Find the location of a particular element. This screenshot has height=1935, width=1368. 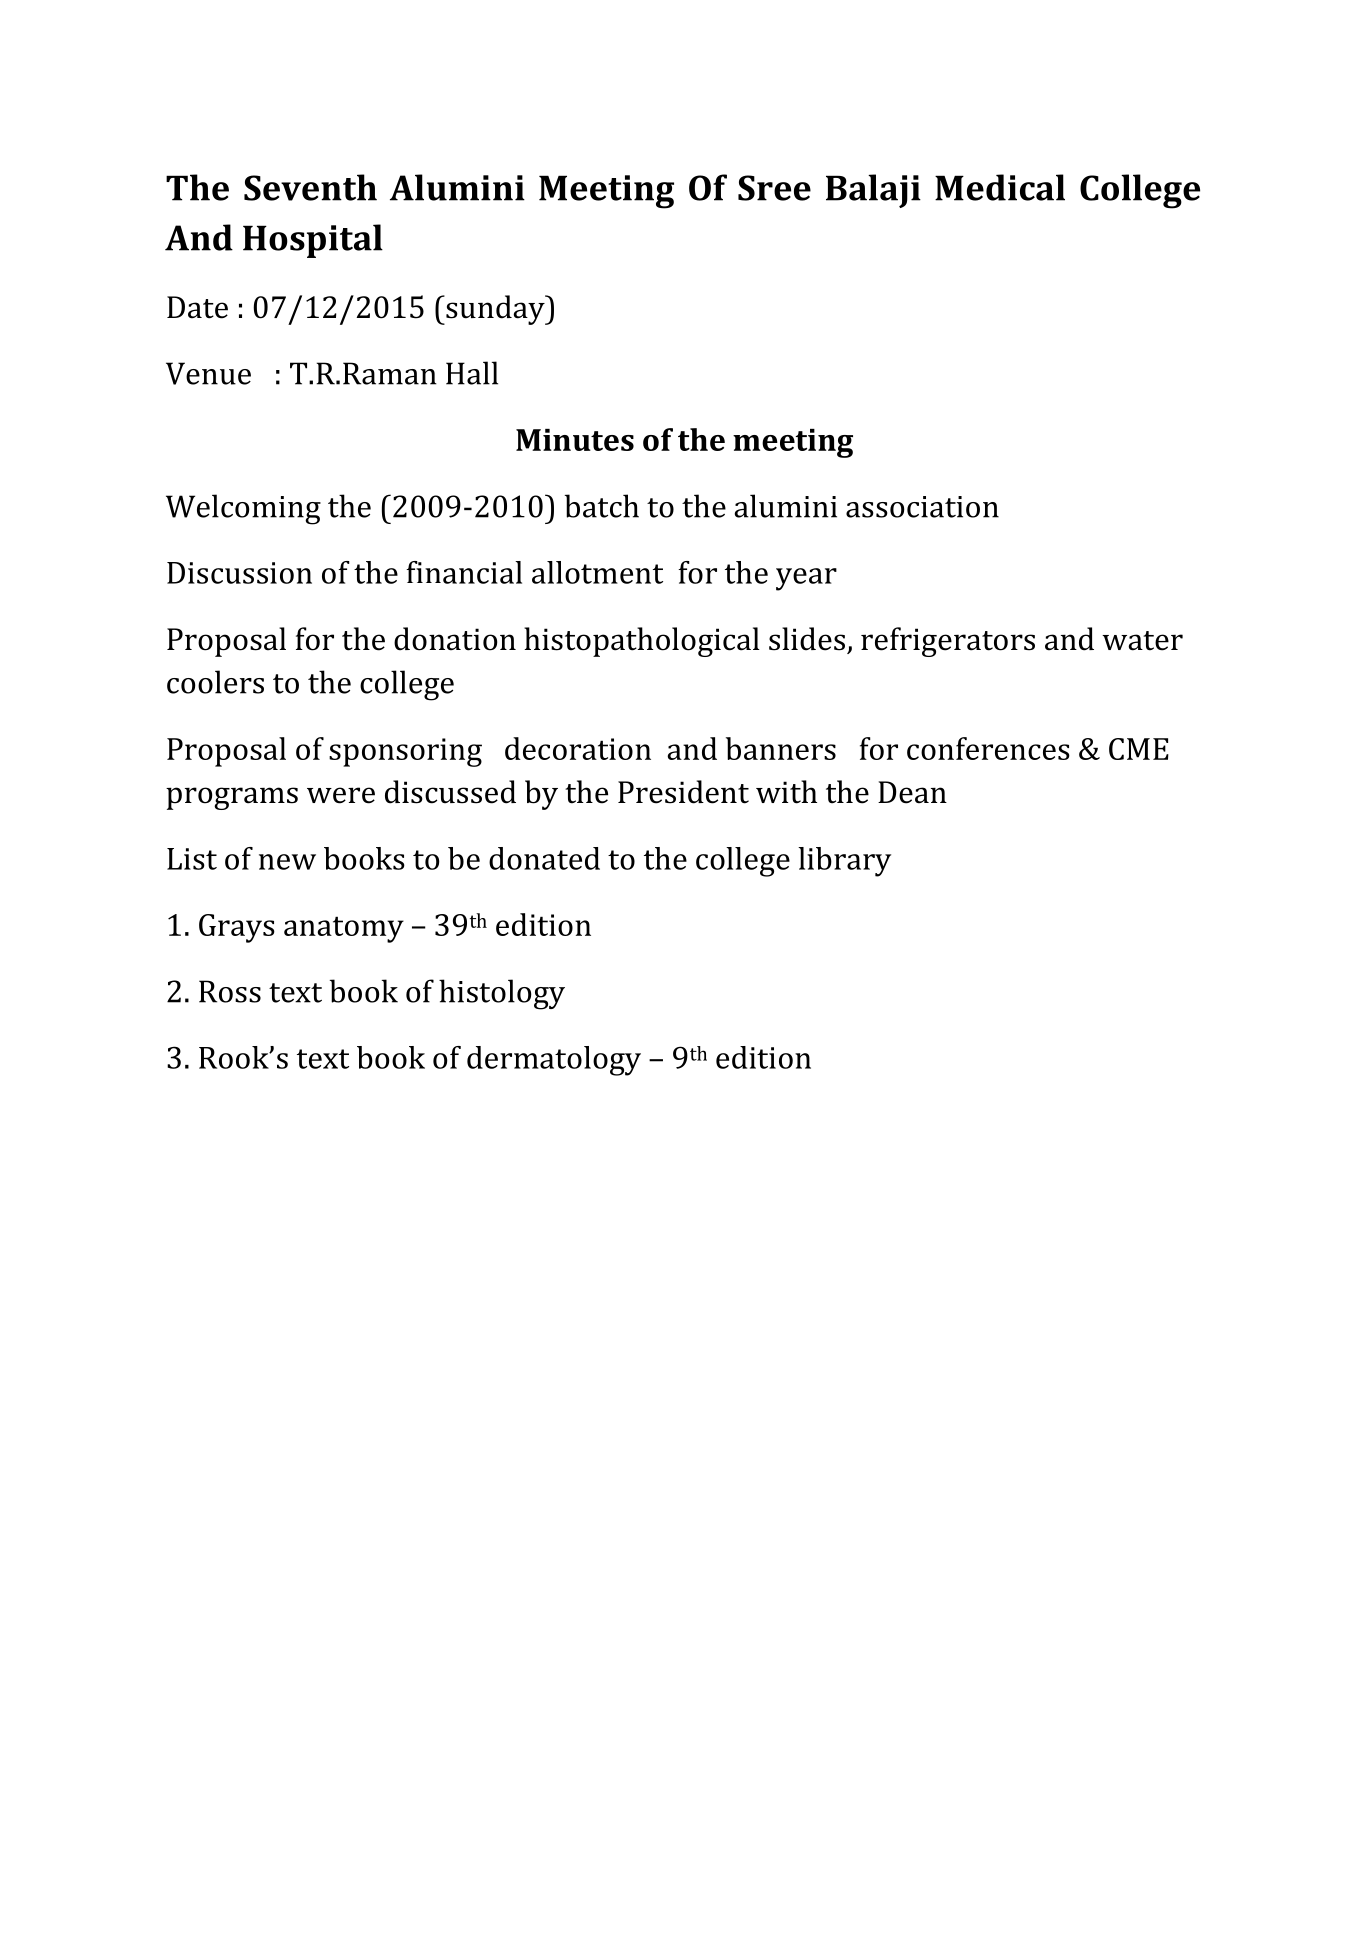

Sree is located at coordinates (774, 188).
